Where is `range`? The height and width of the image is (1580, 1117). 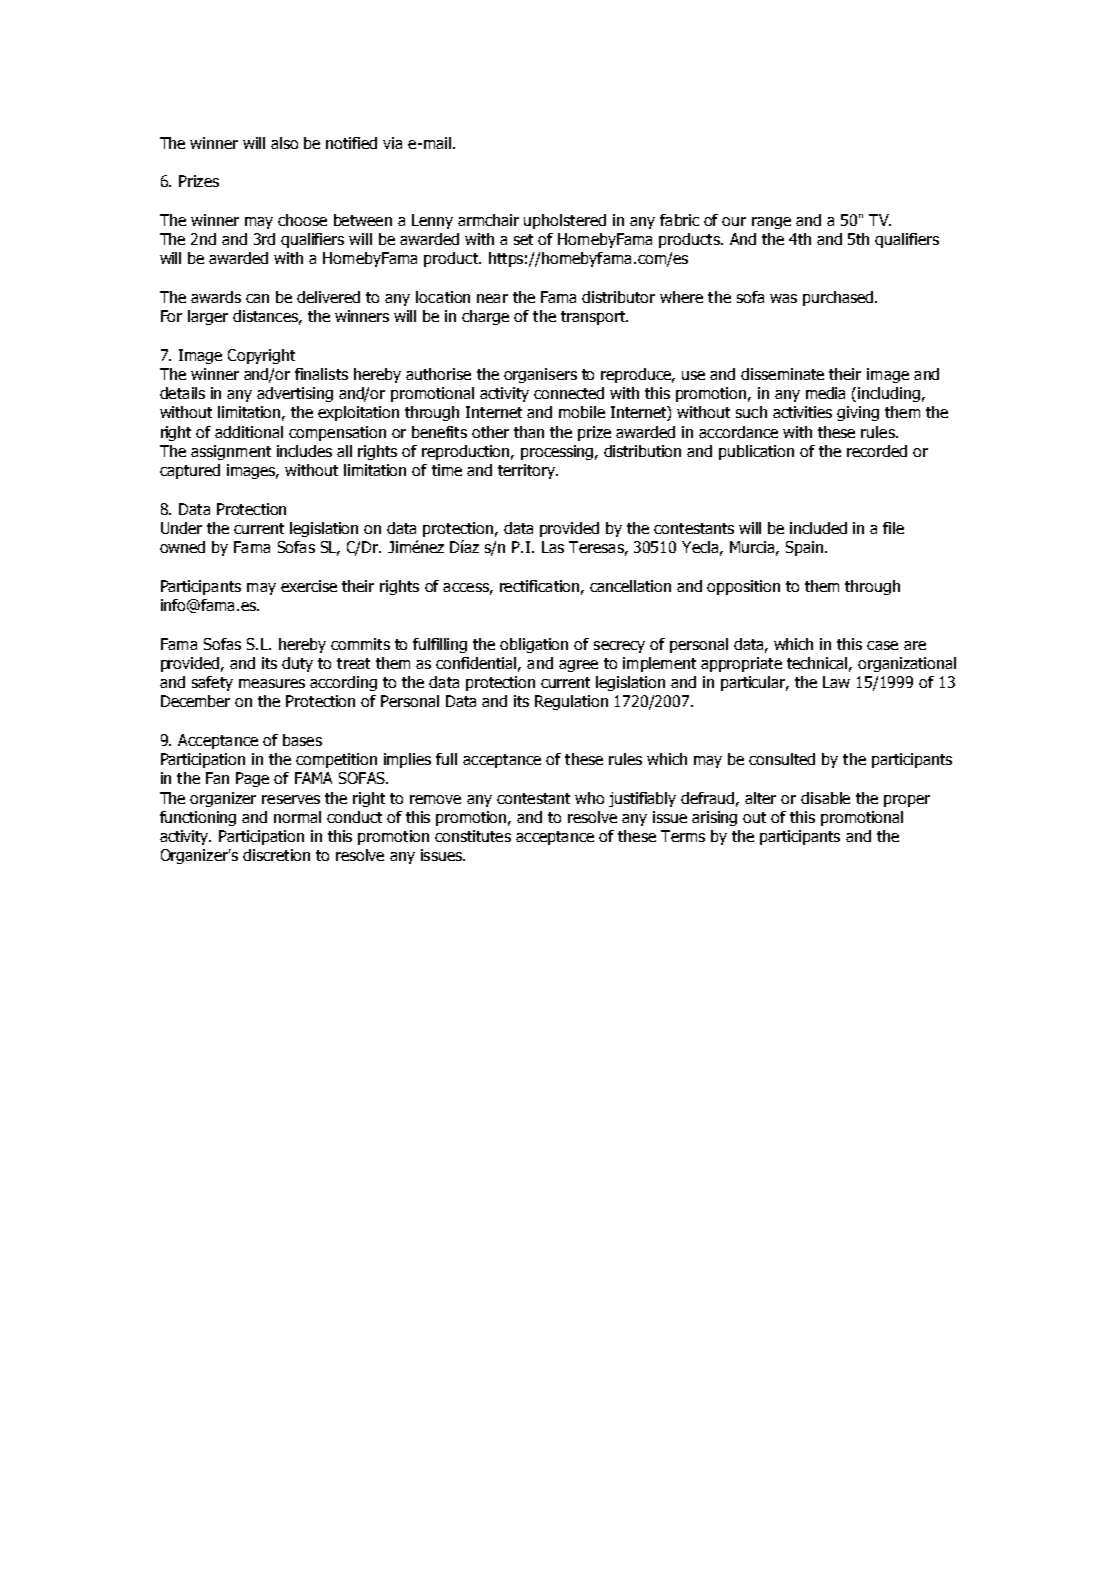
range is located at coordinates (771, 223).
